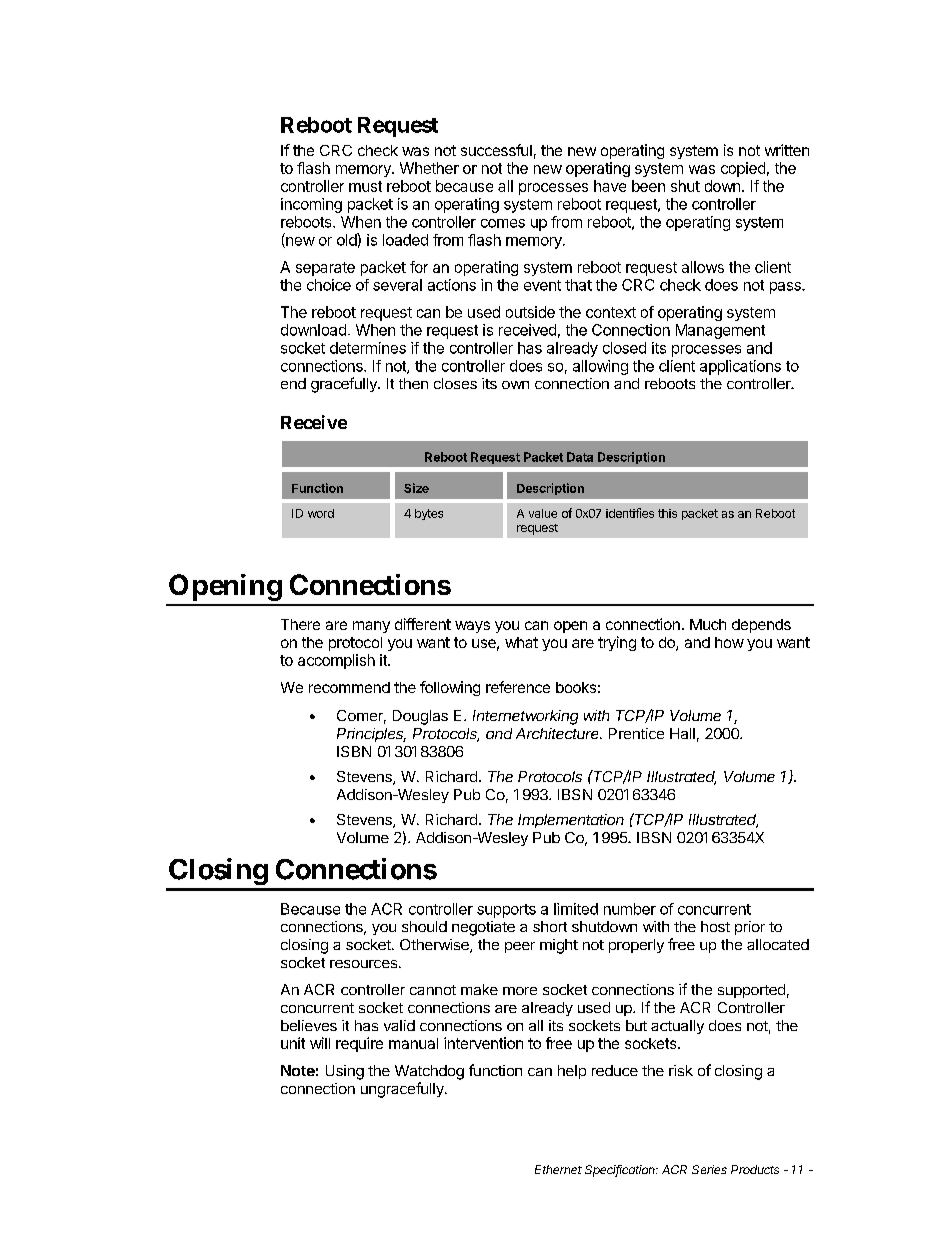 The height and width of the document is (1233, 952). What do you see at coordinates (743, 169) in the document?
I see `copied` at bounding box center [743, 169].
